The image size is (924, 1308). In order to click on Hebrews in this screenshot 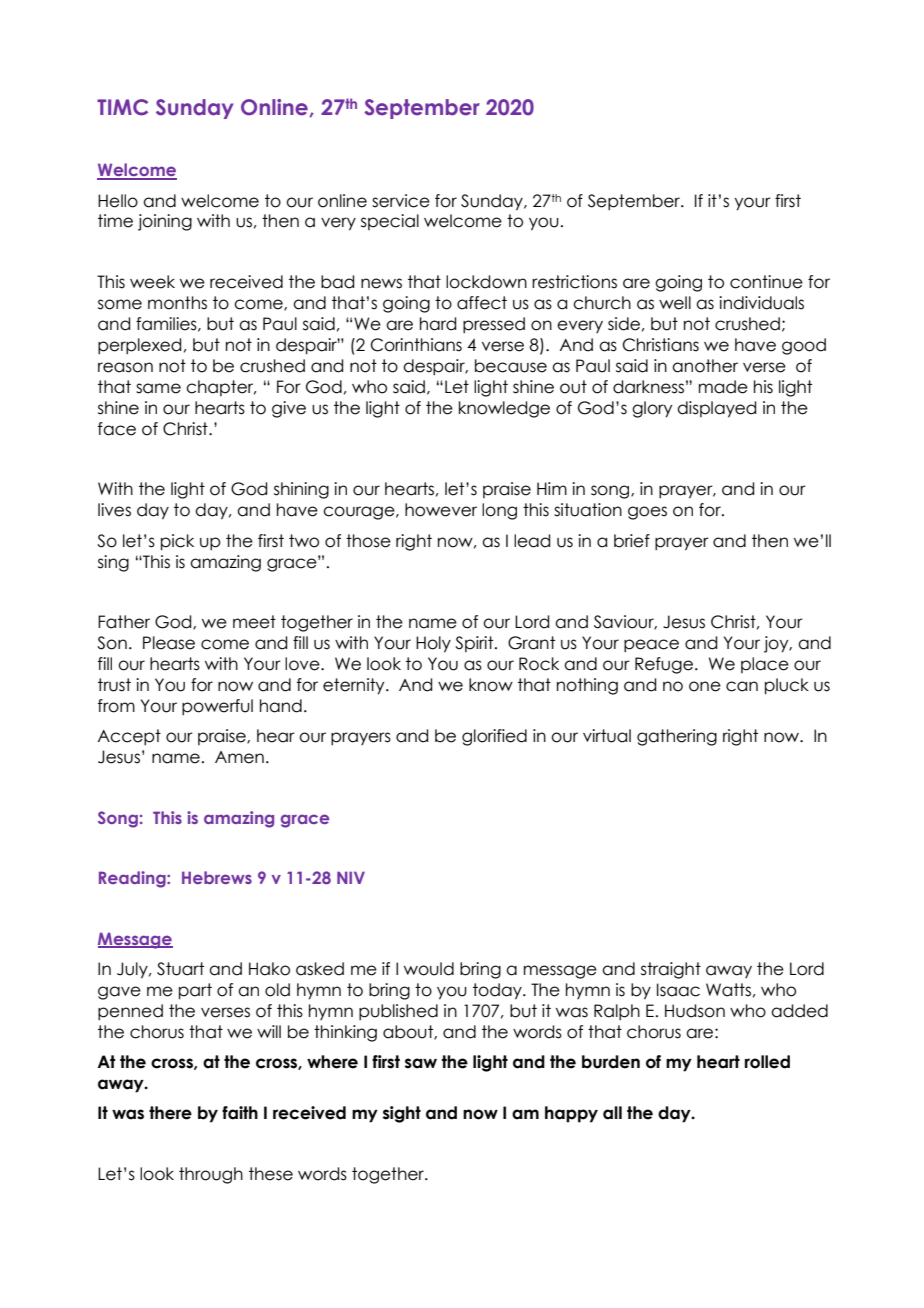, I will do `click(217, 877)`.
